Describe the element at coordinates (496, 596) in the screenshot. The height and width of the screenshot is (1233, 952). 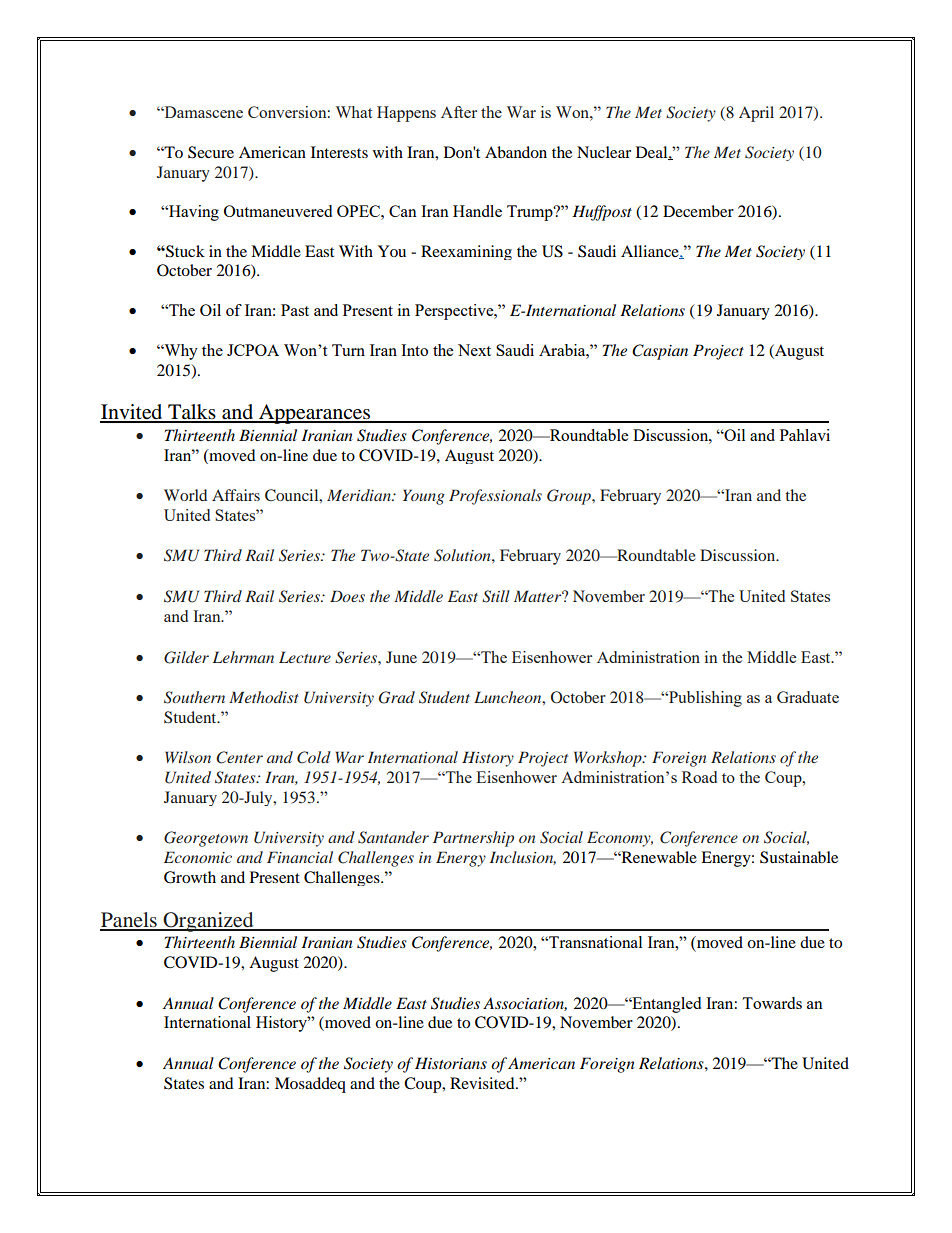
I see `Still` at that location.
